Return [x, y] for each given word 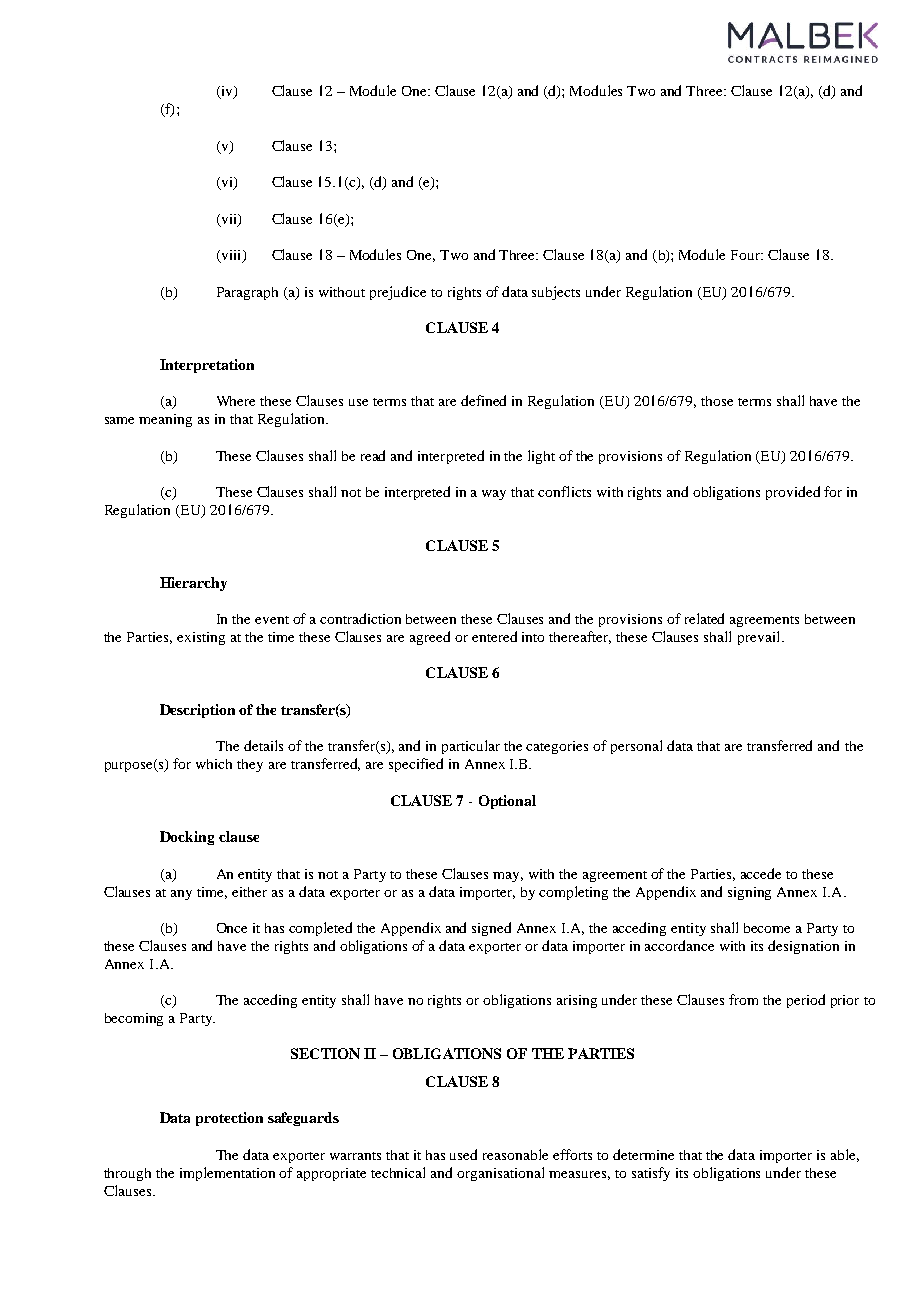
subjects [556, 293]
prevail [760, 638]
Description [197, 711]
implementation [227, 1174]
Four [746, 255]
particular [471, 747]
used [463, 1154]
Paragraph [247, 293]
